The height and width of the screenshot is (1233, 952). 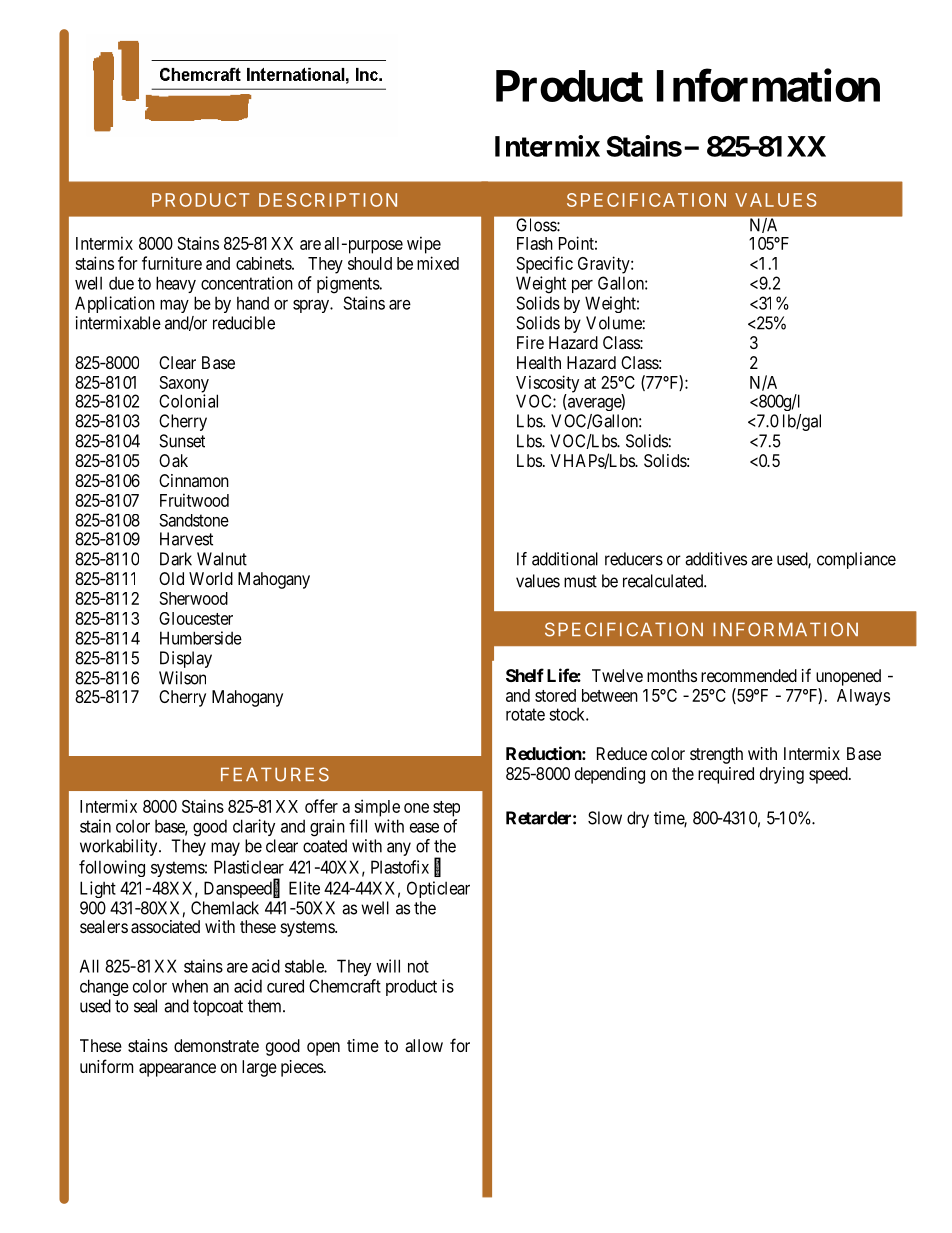 I want to click on Gloss, so click(x=537, y=225).
